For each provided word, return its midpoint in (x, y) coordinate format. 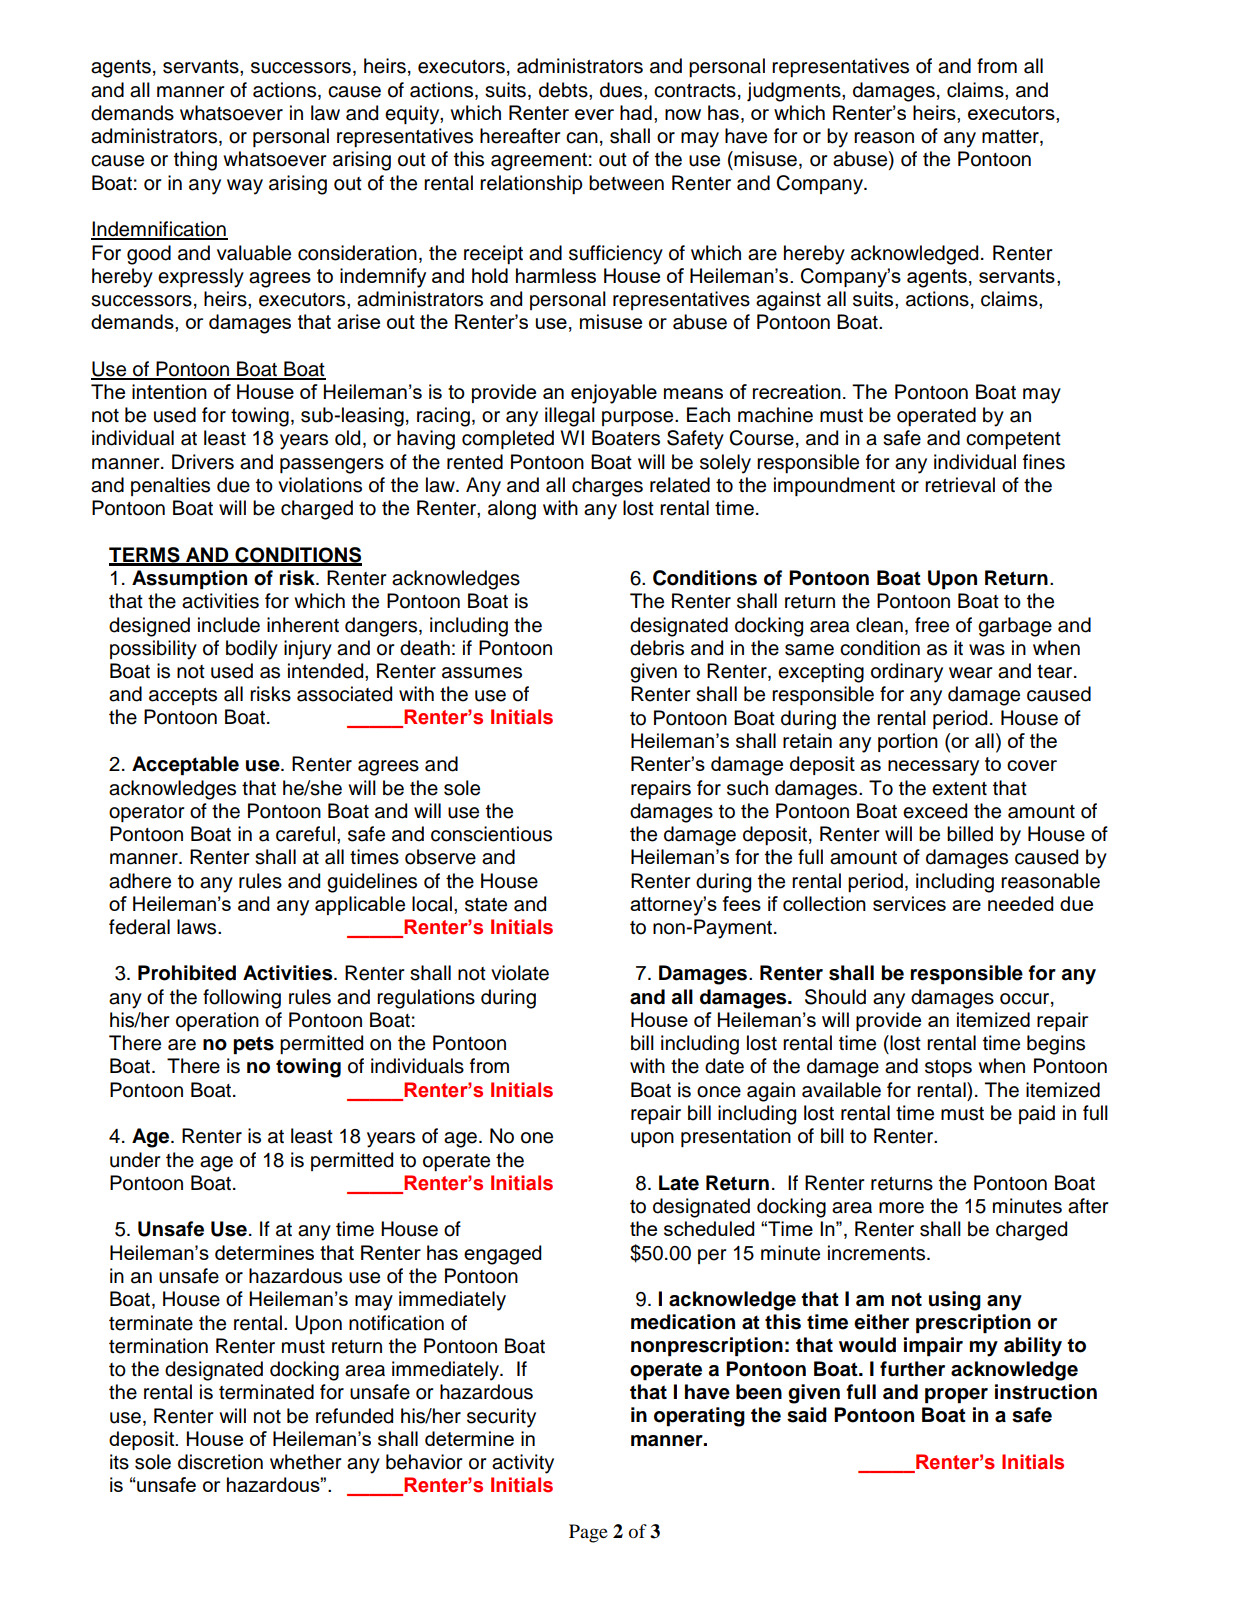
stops (948, 1068)
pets (253, 1045)
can (582, 138)
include (229, 625)
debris (657, 648)
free (932, 625)
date (724, 1066)
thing (195, 161)
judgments (795, 92)
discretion (220, 1462)
